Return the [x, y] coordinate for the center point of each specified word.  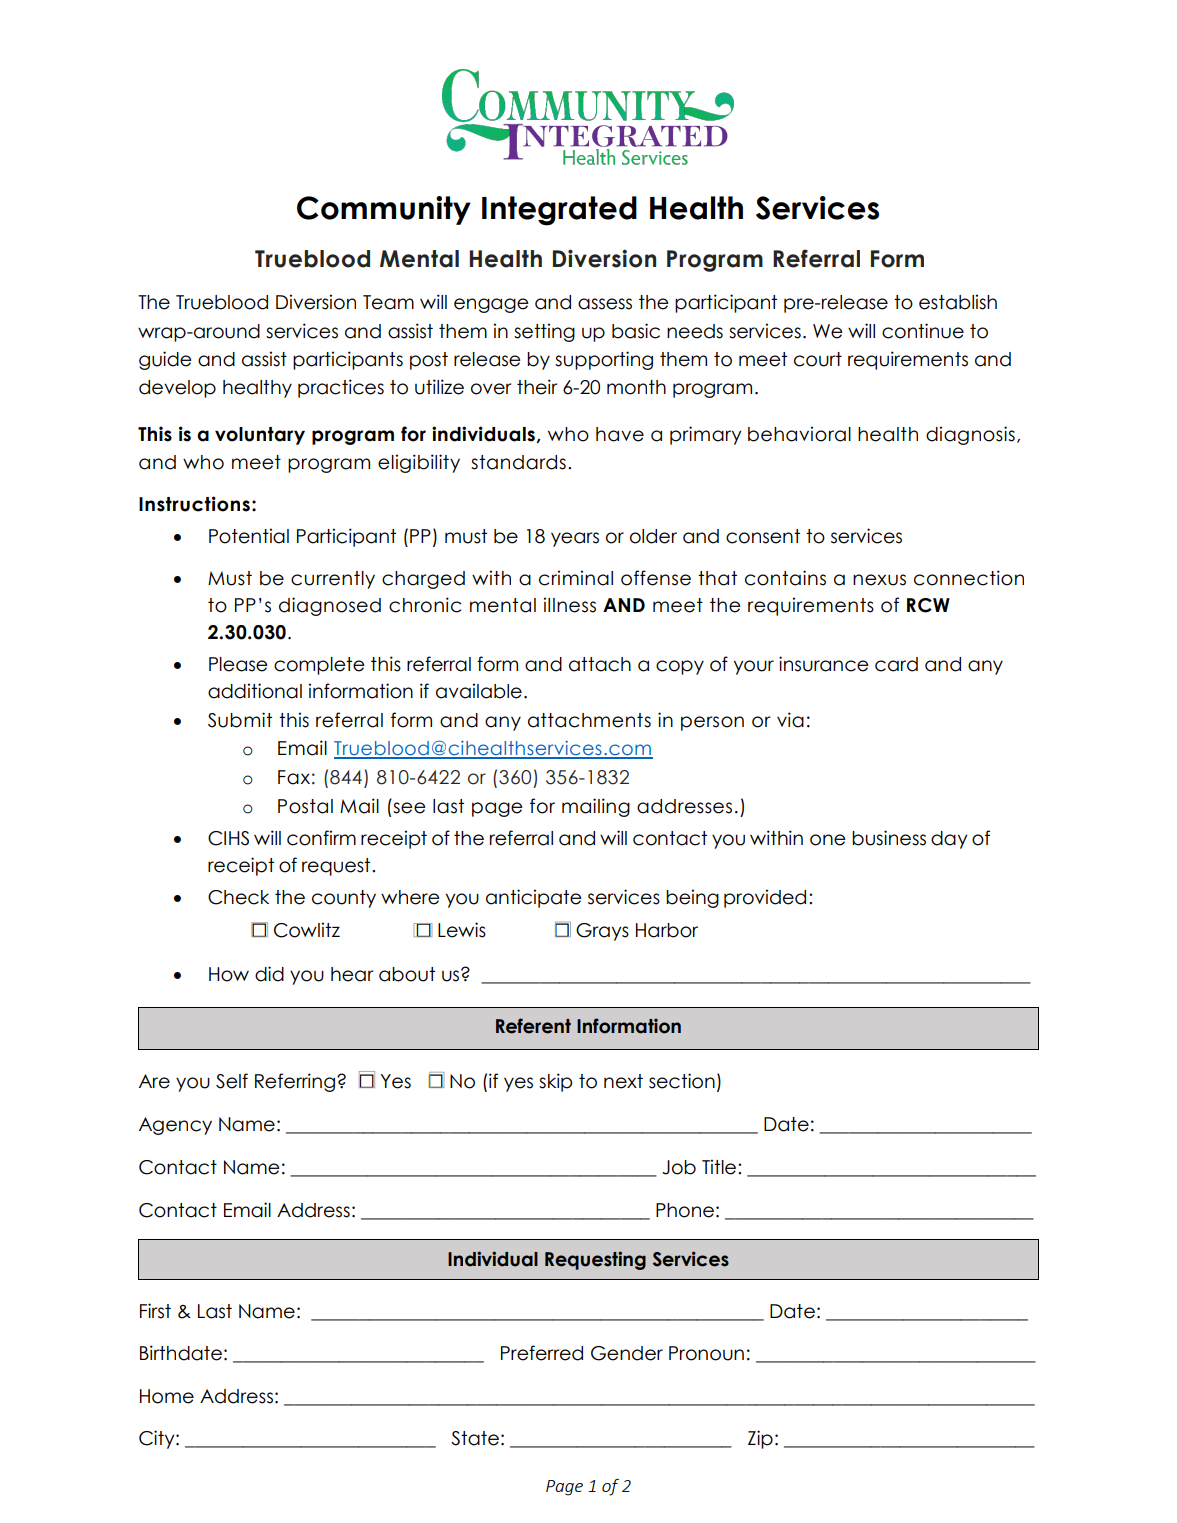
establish [958, 302]
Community [384, 210]
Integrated [559, 211]
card [896, 664]
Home [167, 1396]
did [269, 974]
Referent [533, 1026]
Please [238, 664]
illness [569, 605]
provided [765, 898]
